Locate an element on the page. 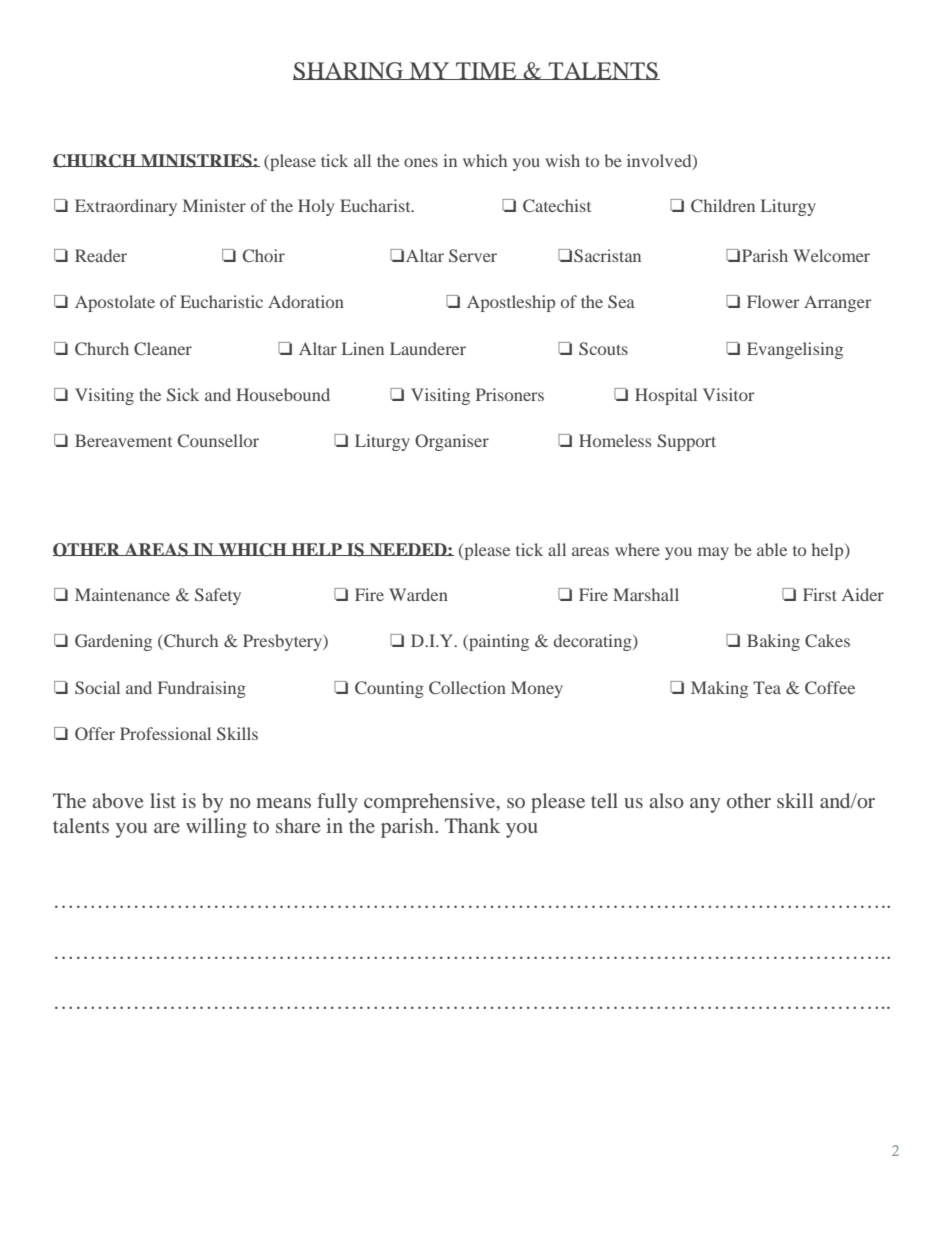  Organiser is located at coordinates (452, 442).
